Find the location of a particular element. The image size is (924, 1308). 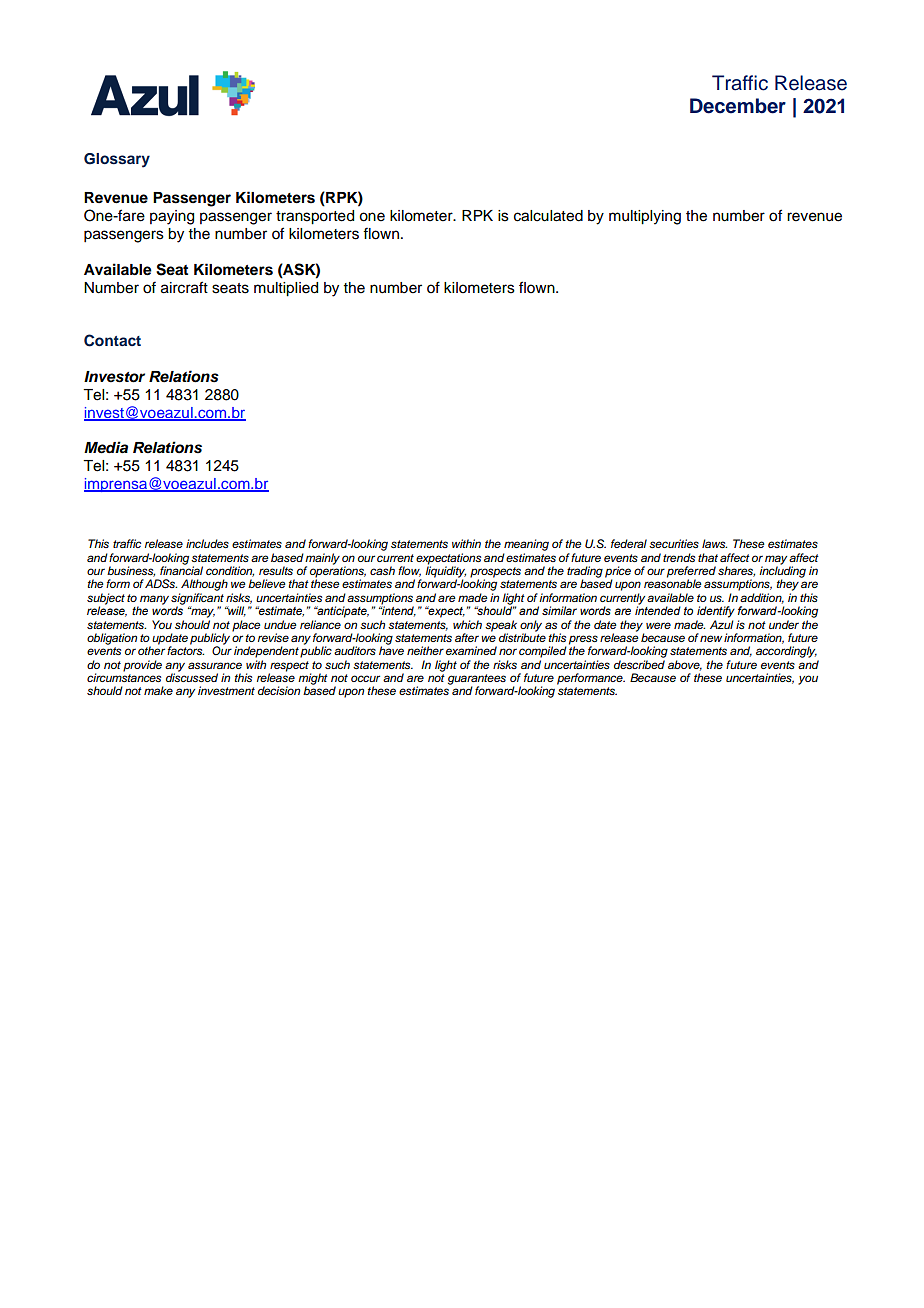

Glossary is located at coordinates (117, 160).
